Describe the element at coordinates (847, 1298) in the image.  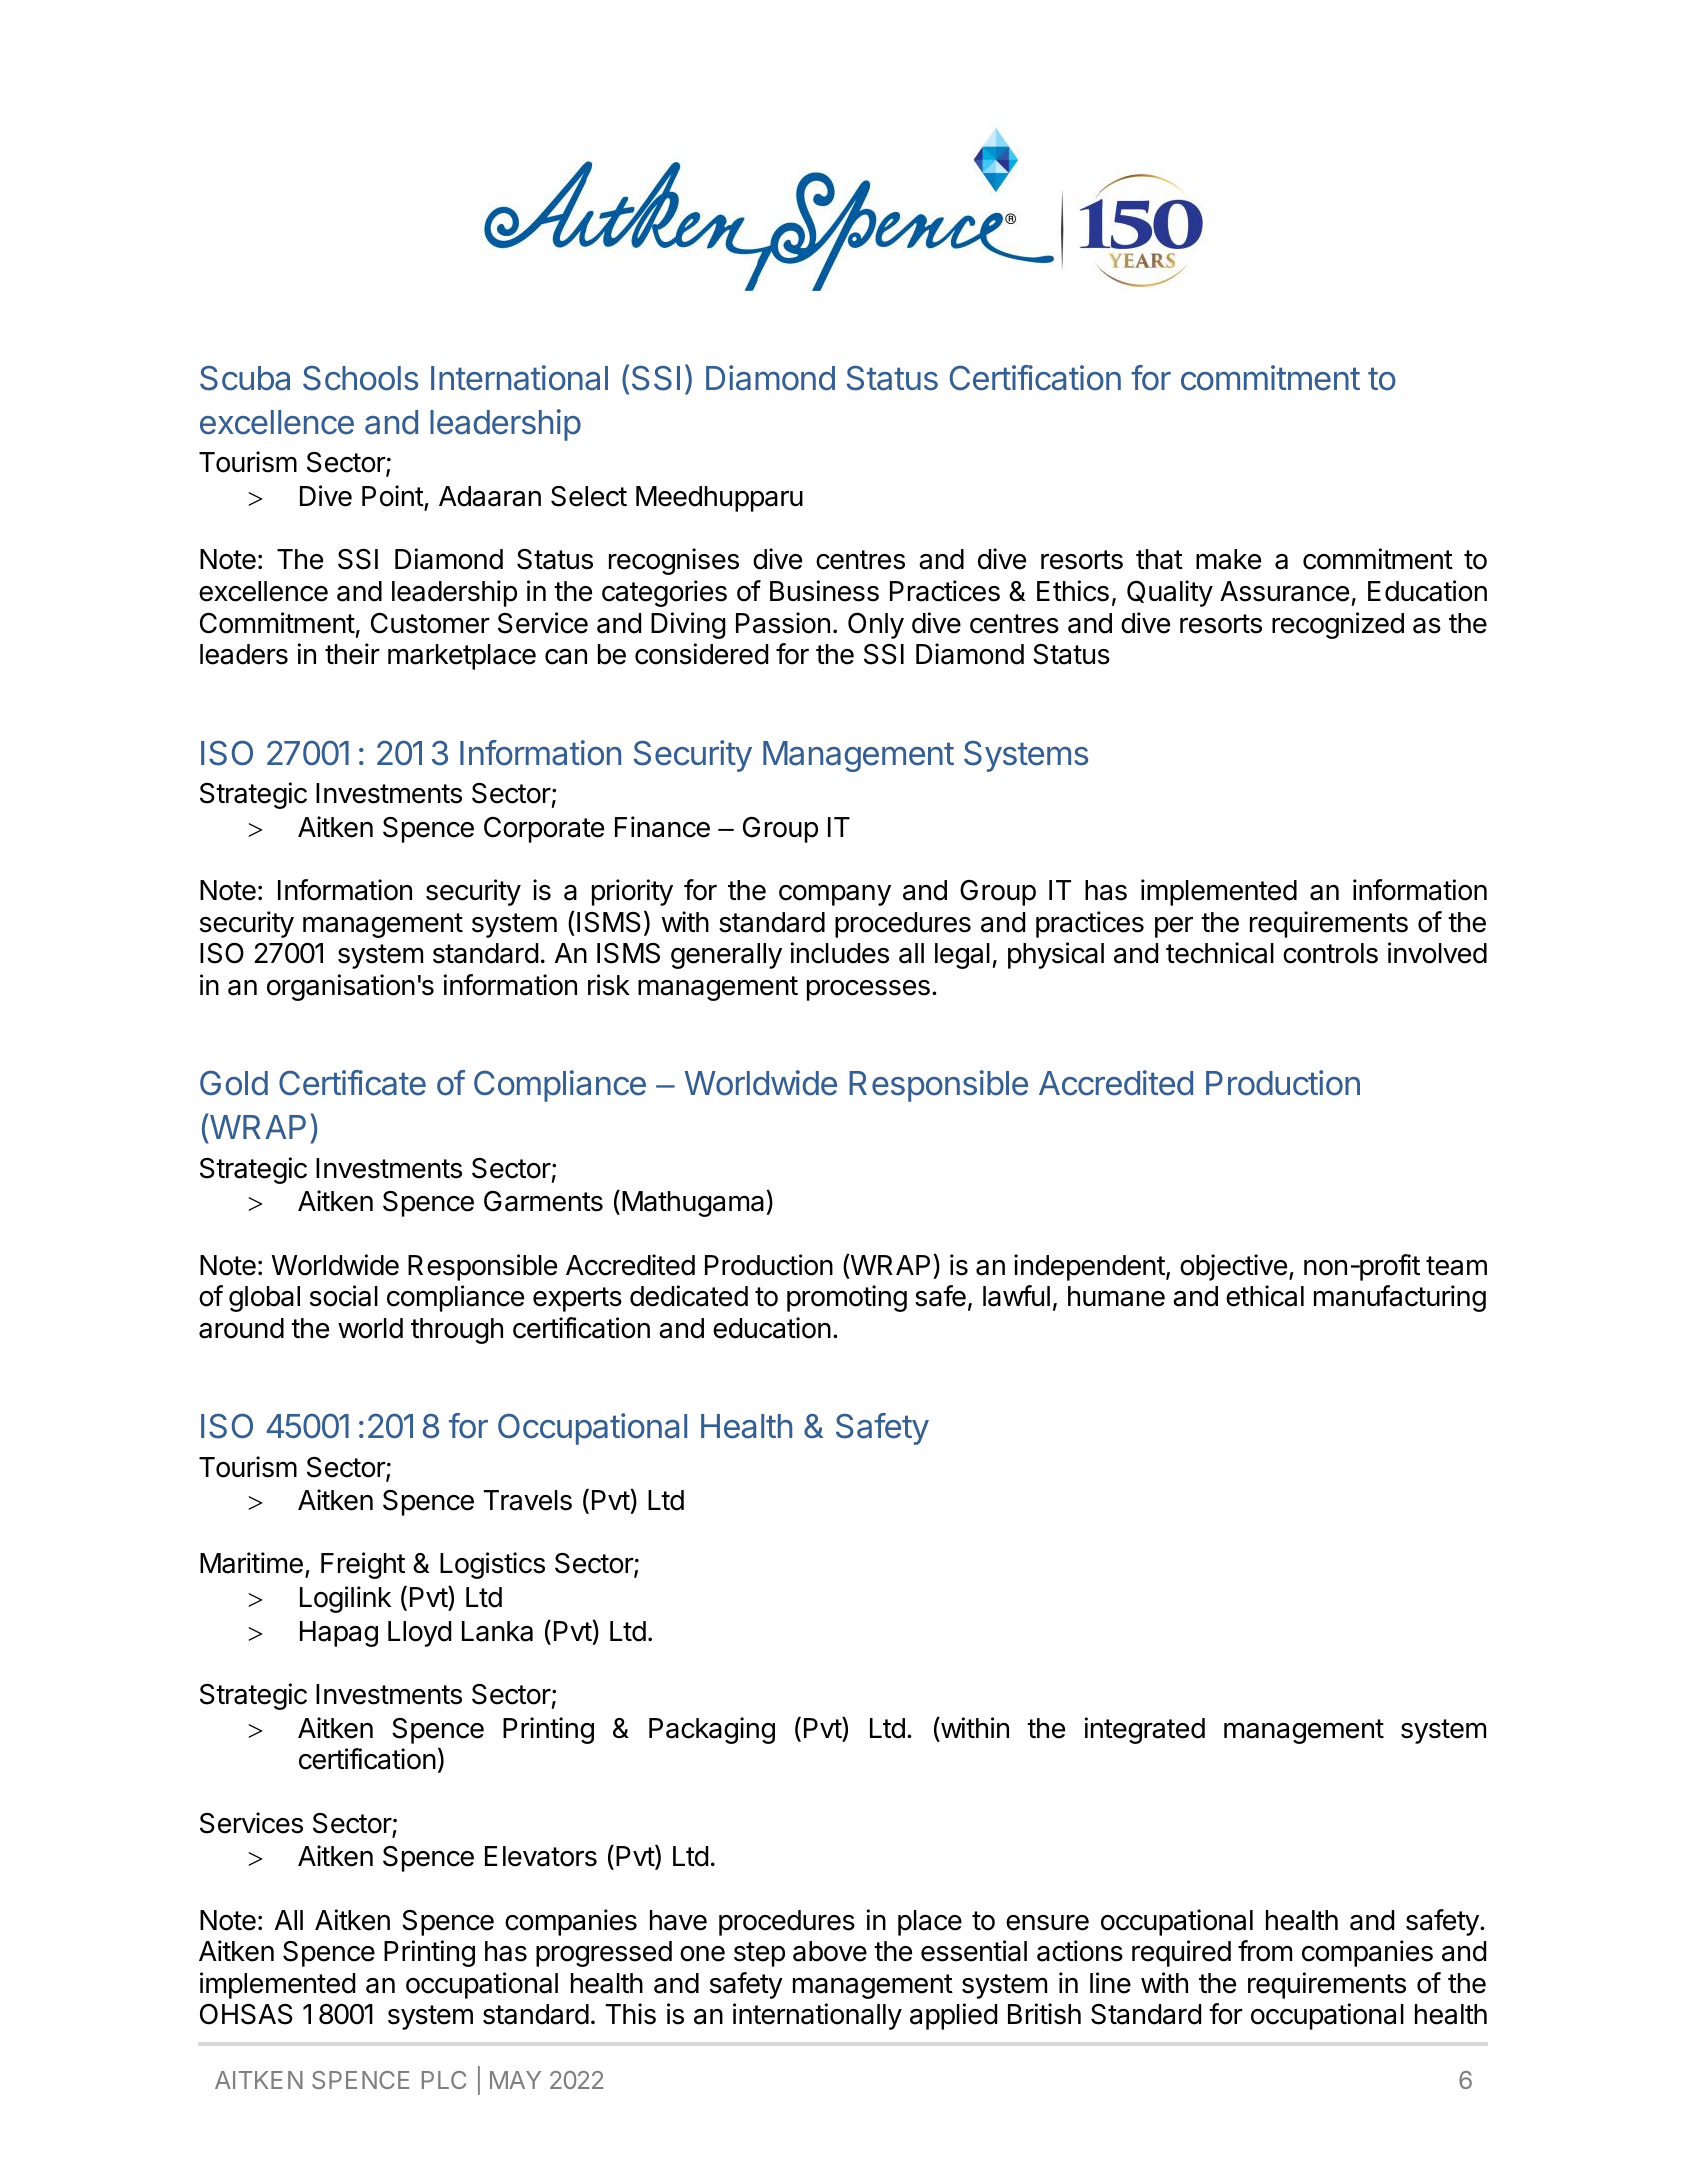
I see `promoting` at that location.
